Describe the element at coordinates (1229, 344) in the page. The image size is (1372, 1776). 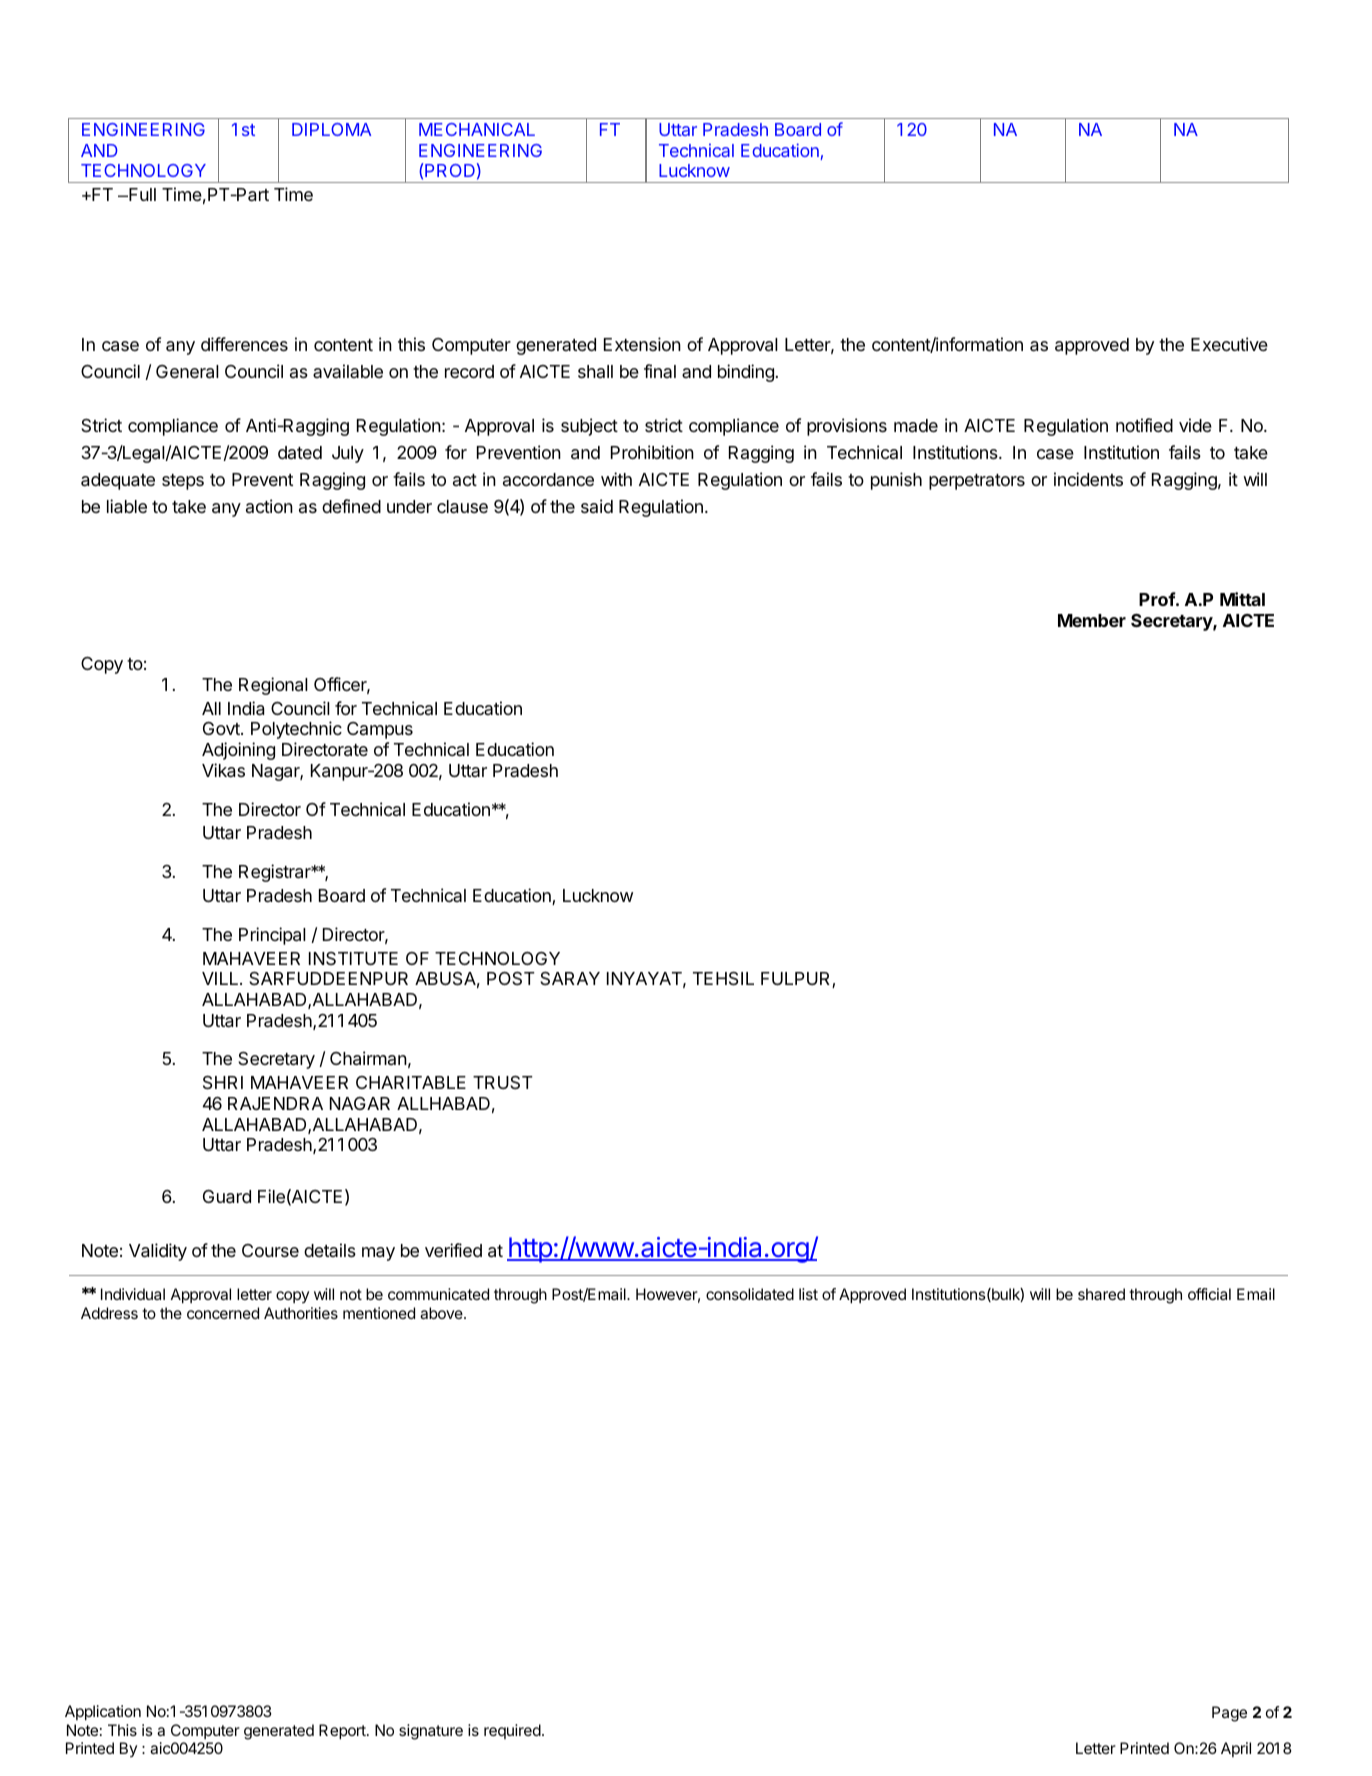
I see `Executive` at that location.
